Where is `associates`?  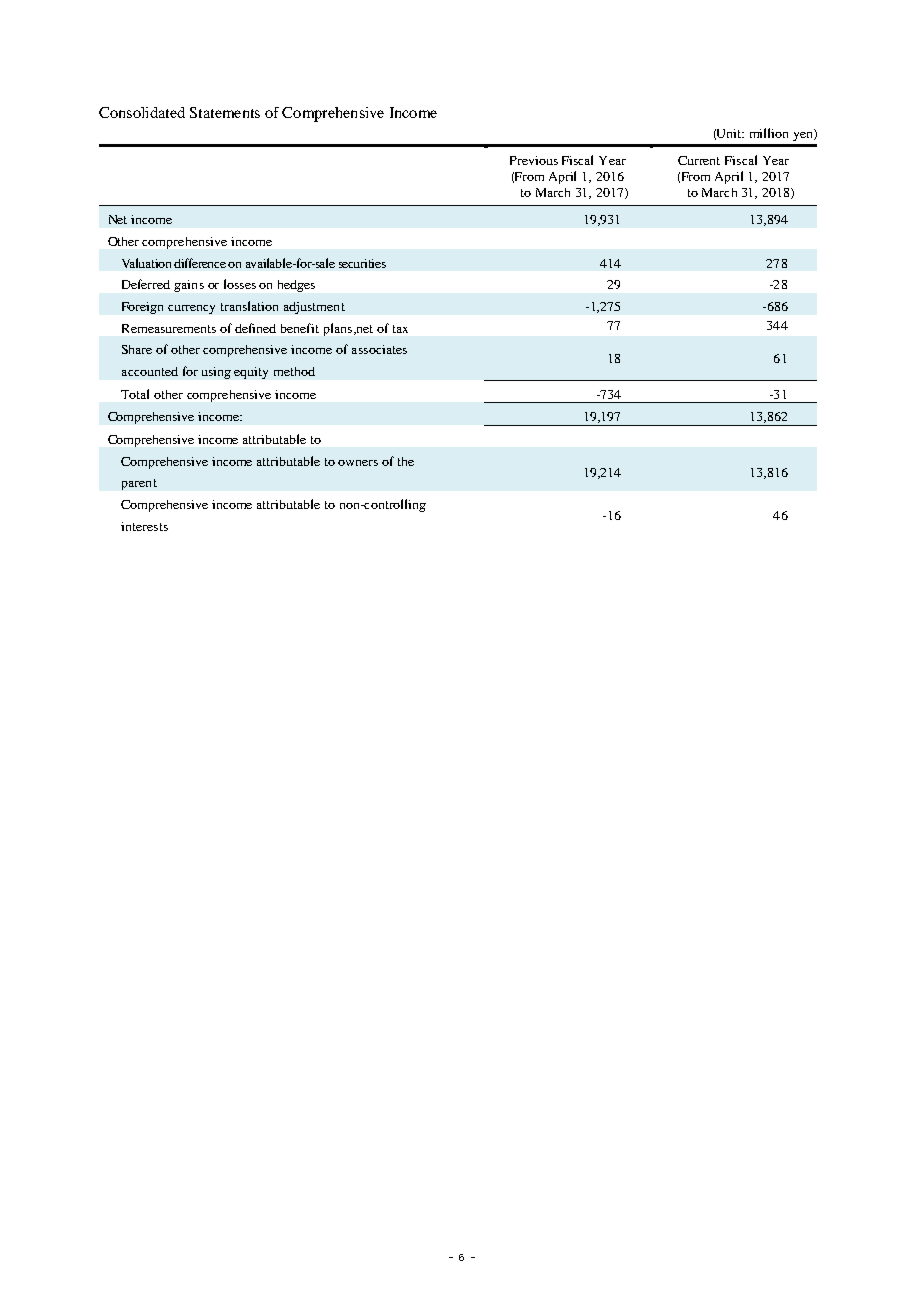
associates is located at coordinates (379, 349).
